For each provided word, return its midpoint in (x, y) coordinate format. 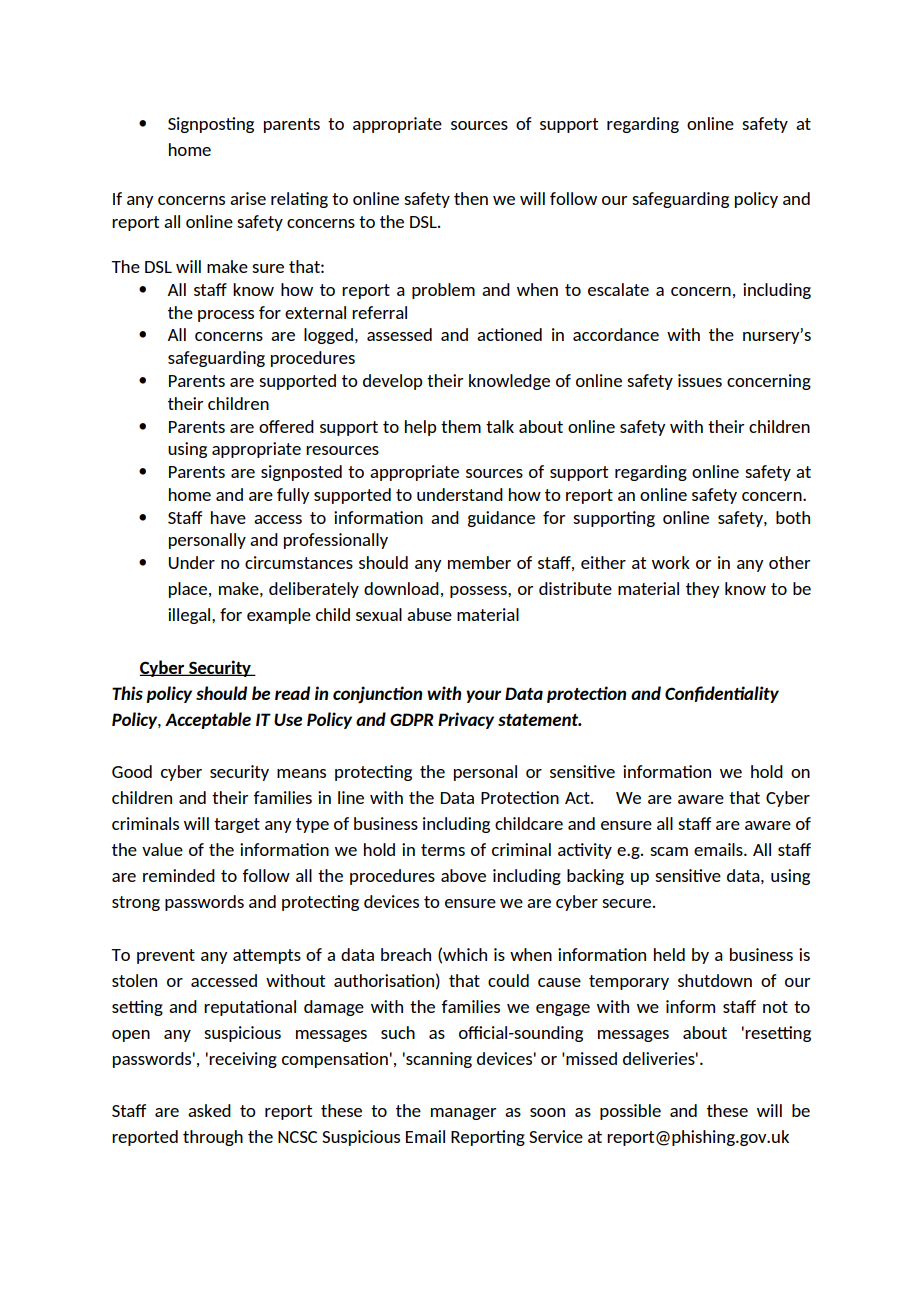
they (703, 590)
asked (209, 1110)
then (471, 198)
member (479, 562)
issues (700, 380)
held (669, 954)
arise (248, 198)
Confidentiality (722, 694)
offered (286, 426)
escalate (618, 289)
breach (406, 954)
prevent (166, 956)
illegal (190, 616)
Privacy (466, 720)
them (461, 426)
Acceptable (208, 720)
